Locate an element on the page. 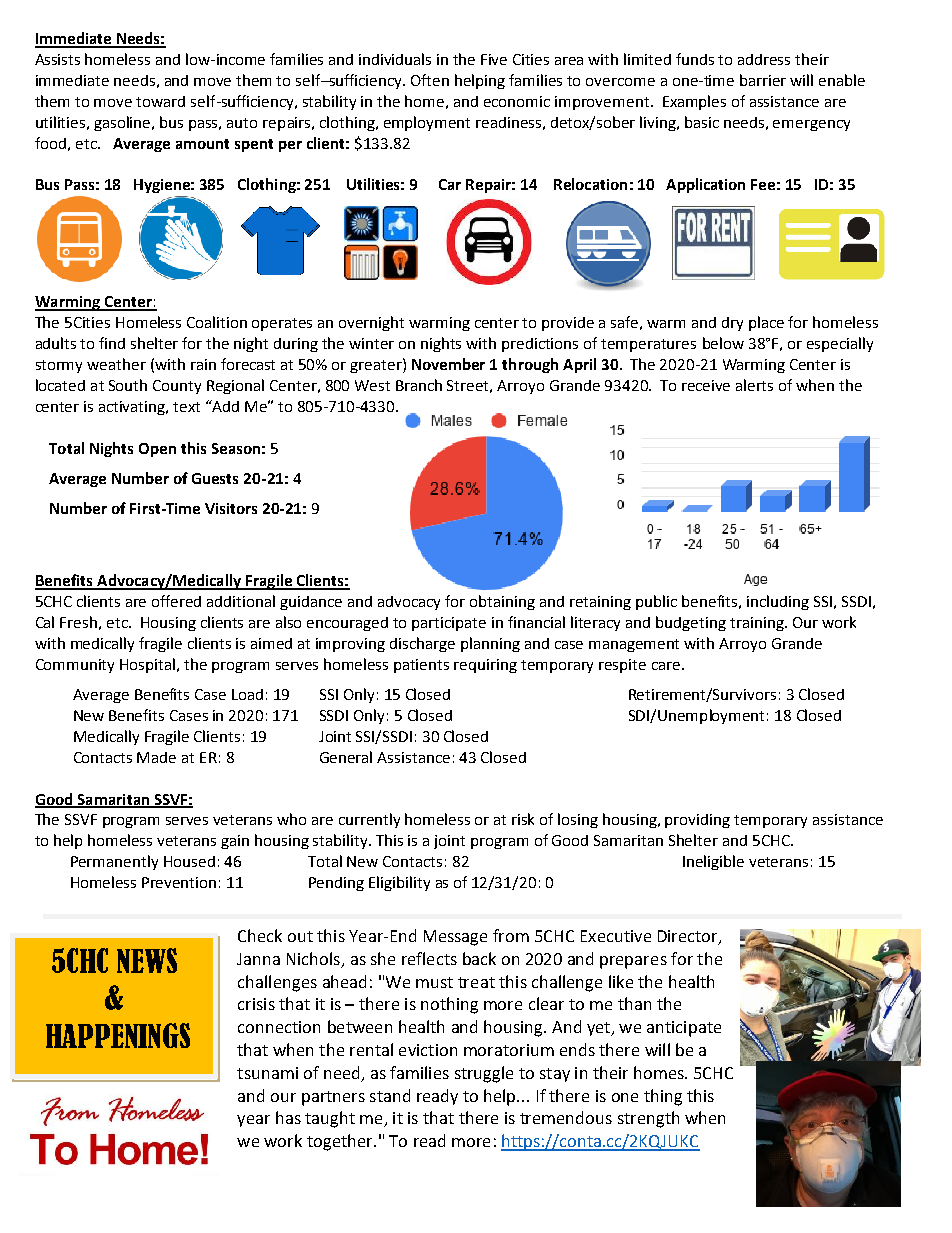 The width and height of the page is (952, 1233). HAPPENINGS is located at coordinates (118, 1035).
